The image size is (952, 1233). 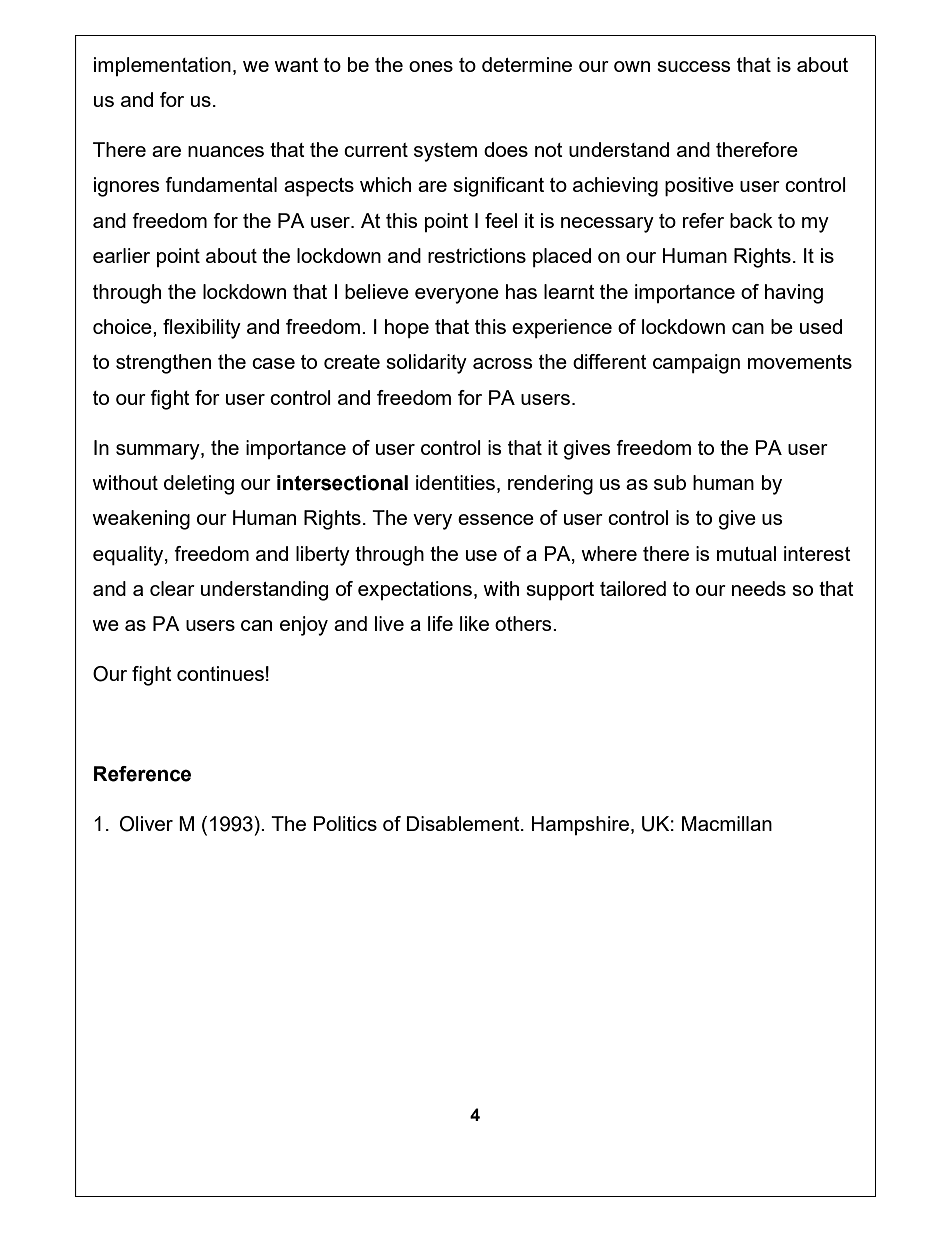 I want to click on clear, so click(x=172, y=588).
